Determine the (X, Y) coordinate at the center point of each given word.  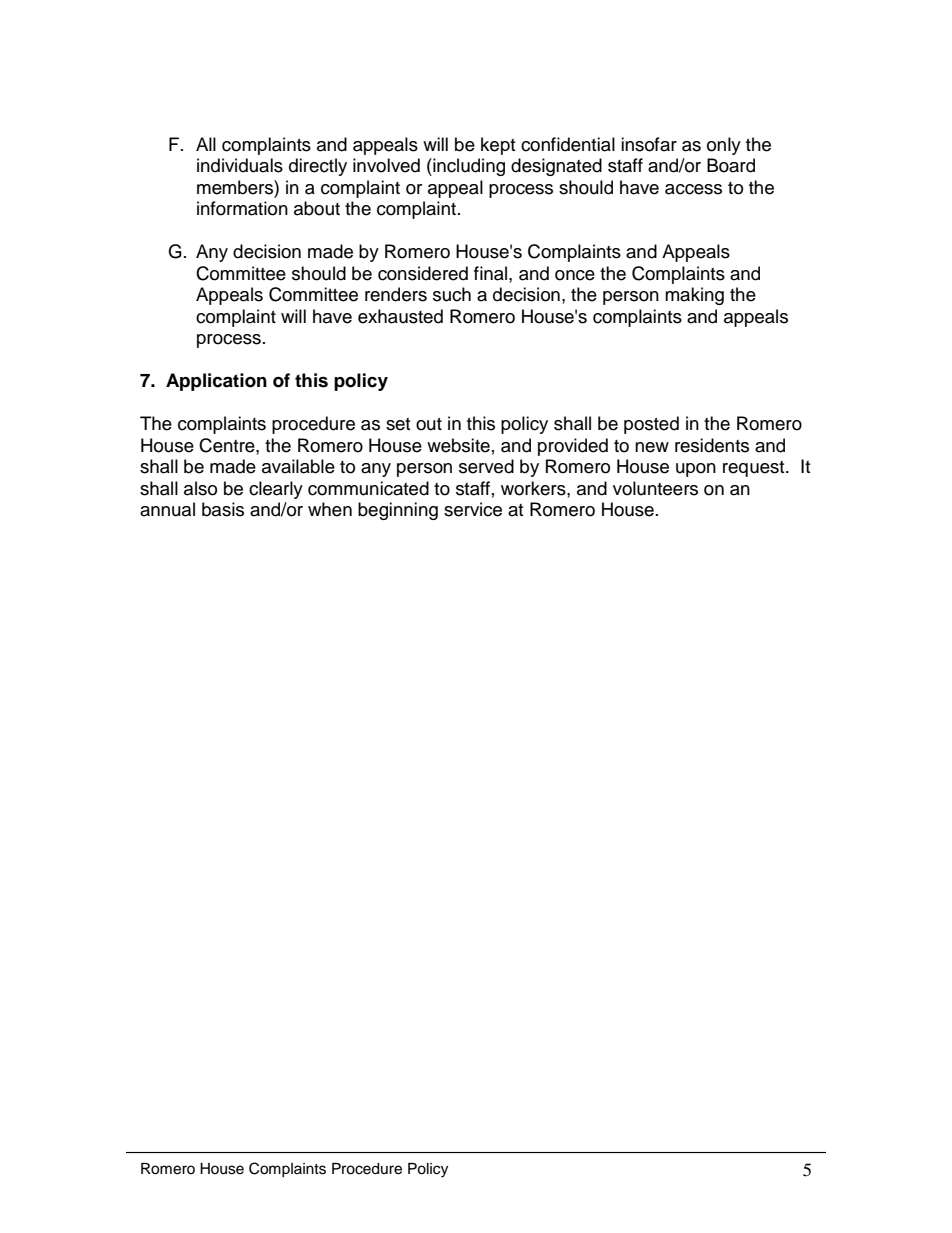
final (492, 273)
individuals (240, 165)
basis (223, 509)
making (694, 296)
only (724, 146)
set (398, 424)
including (468, 167)
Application (216, 382)
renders (396, 294)
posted (651, 425)
